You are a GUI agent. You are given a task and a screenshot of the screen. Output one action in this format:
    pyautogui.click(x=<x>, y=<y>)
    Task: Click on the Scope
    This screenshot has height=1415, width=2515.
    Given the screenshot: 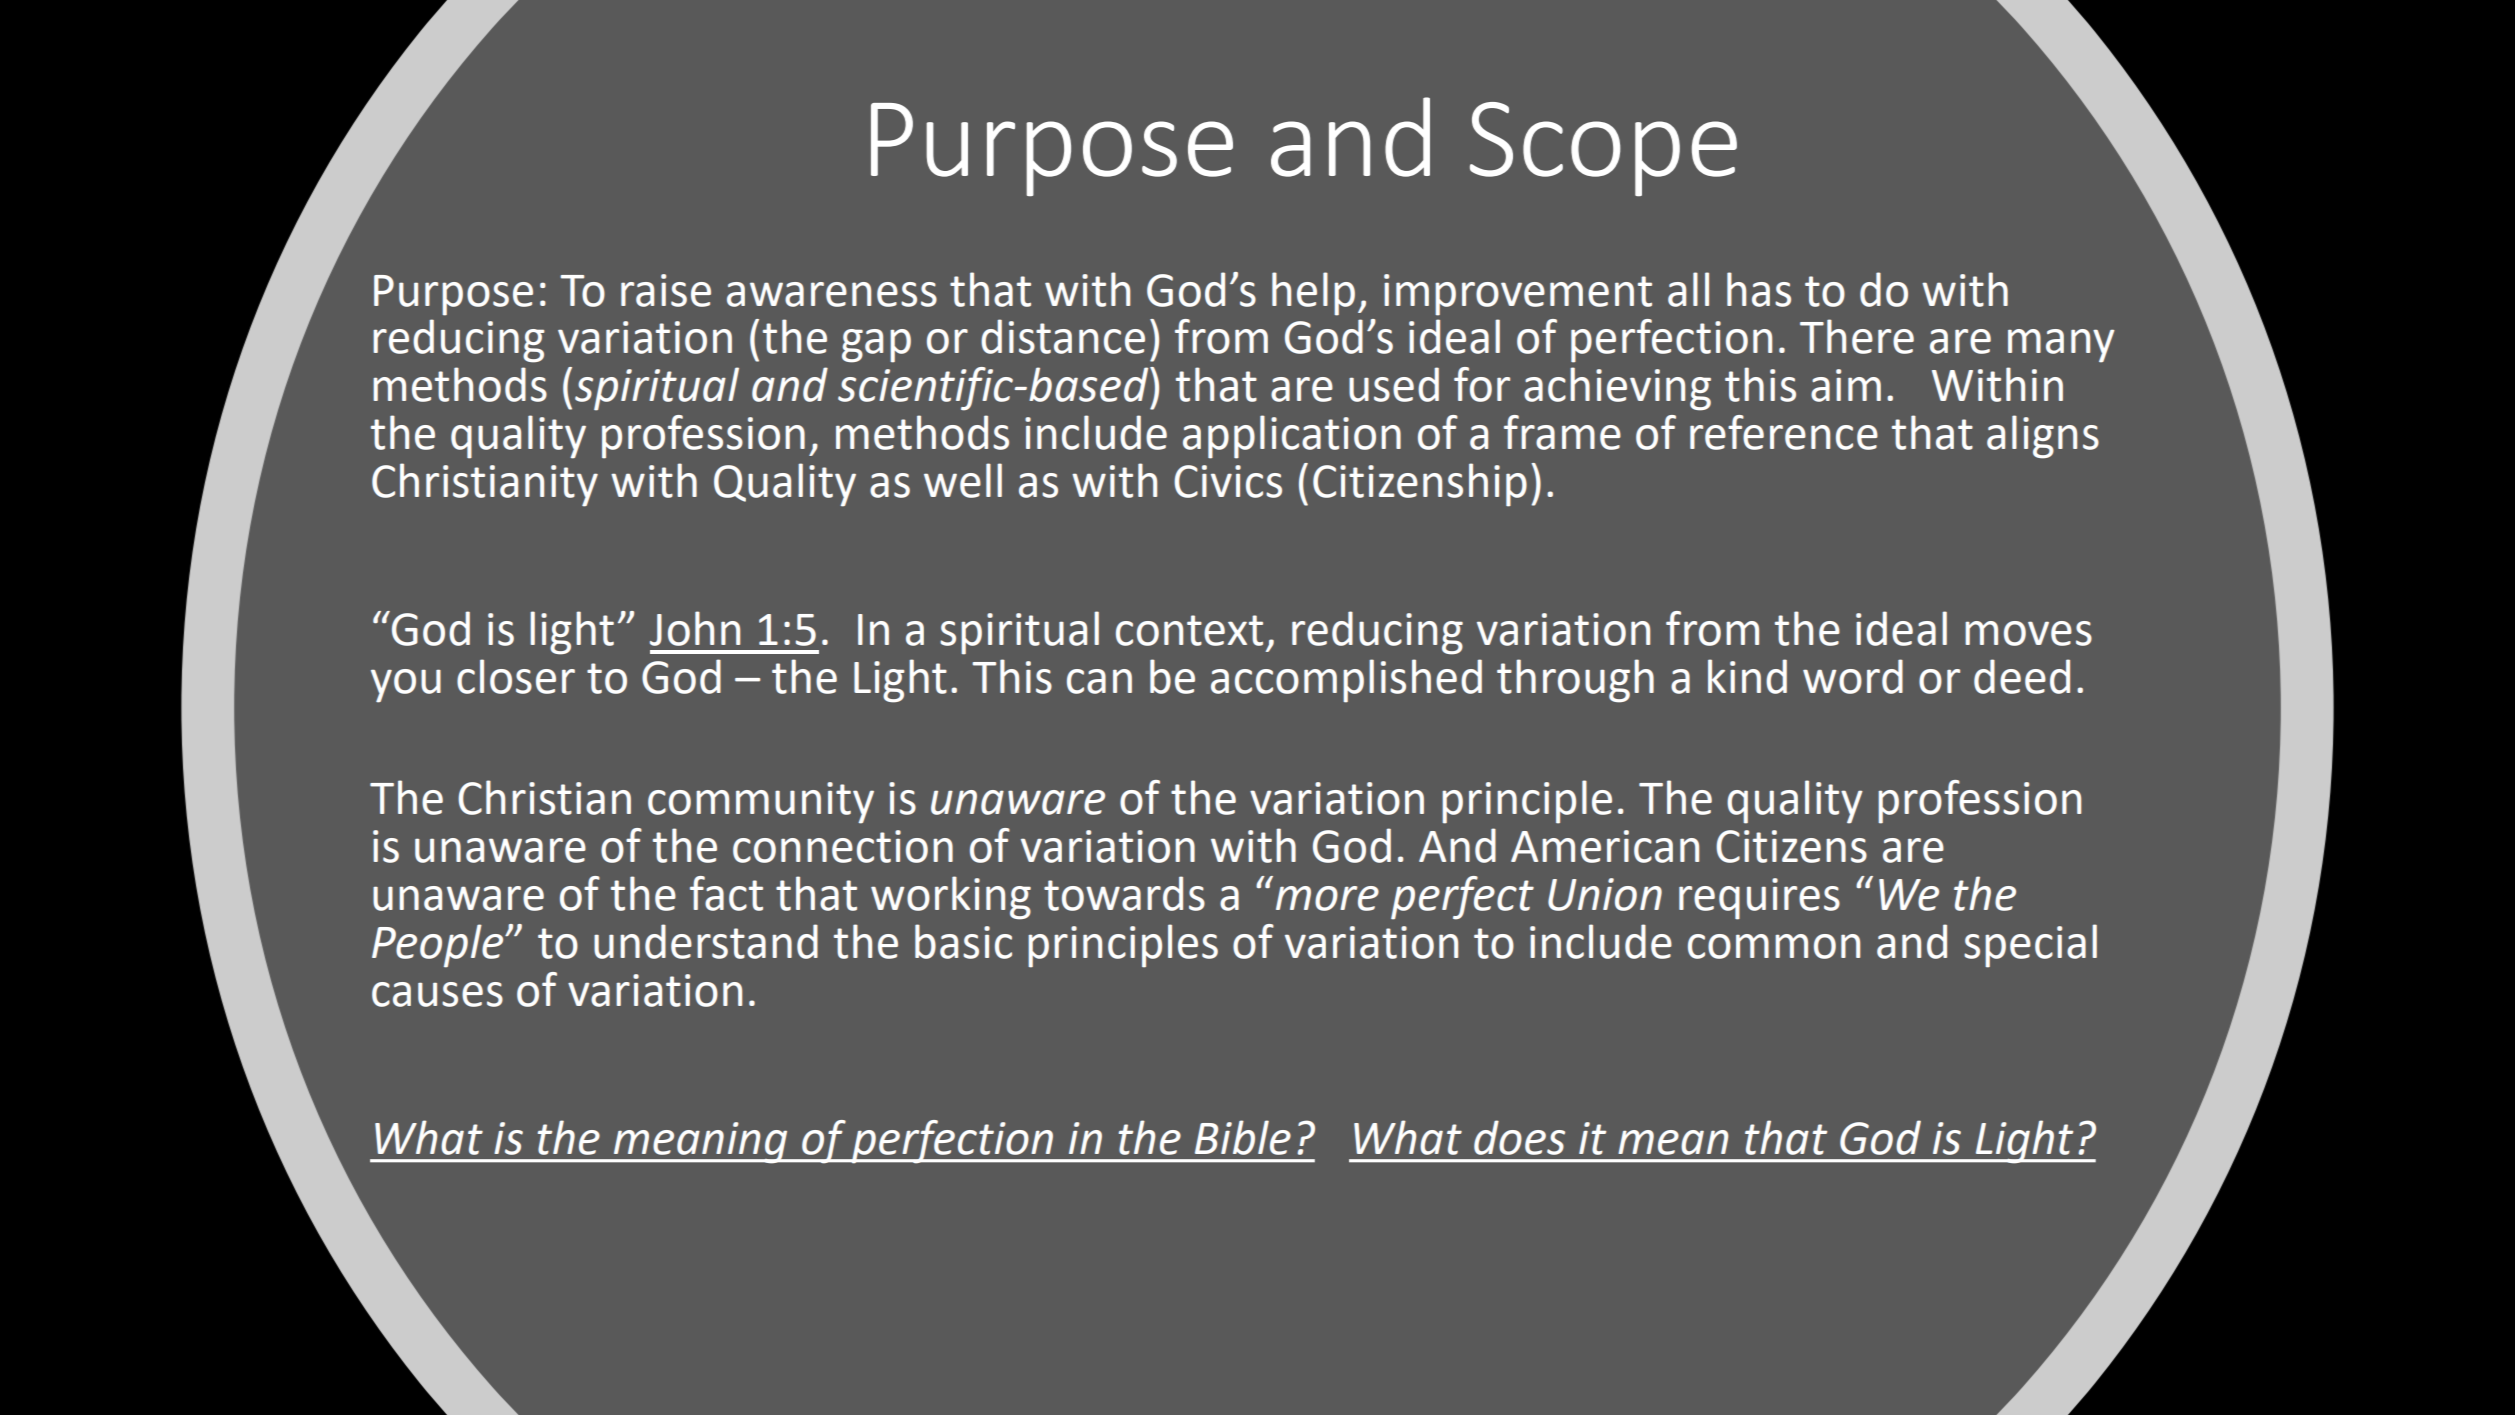 What is the action you would take?
    pyautogui.click(x=1603, y=149)
